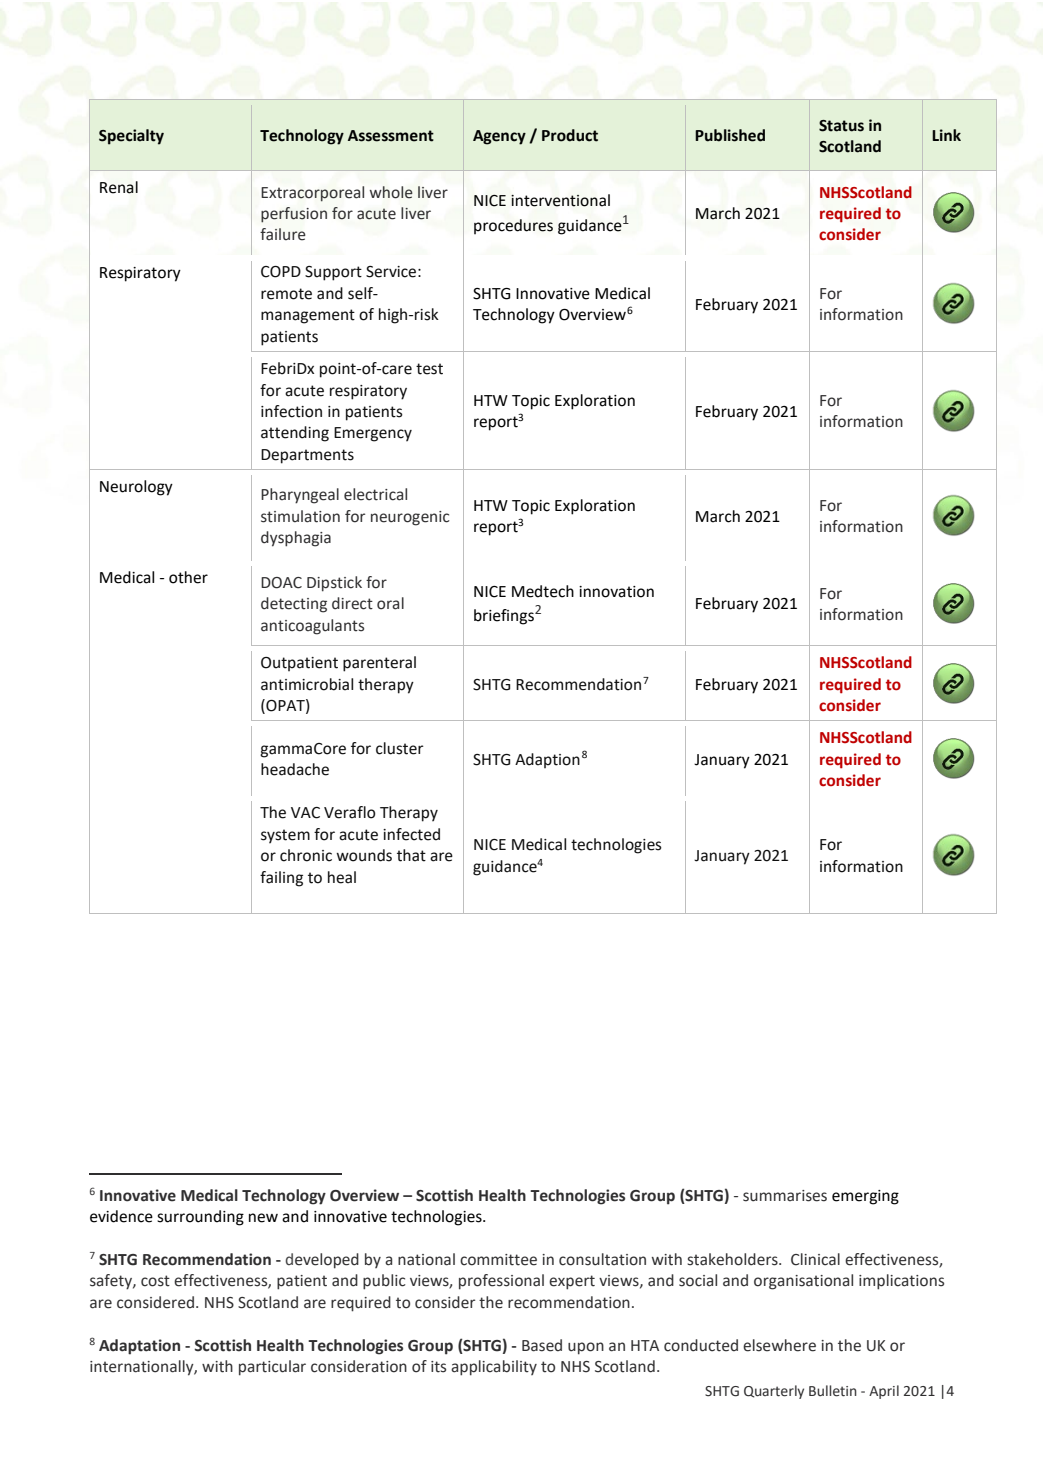 Image resolution: width=1044 pixels, height=1476 pixels. I want to click on Agency, so click(499, 137).
